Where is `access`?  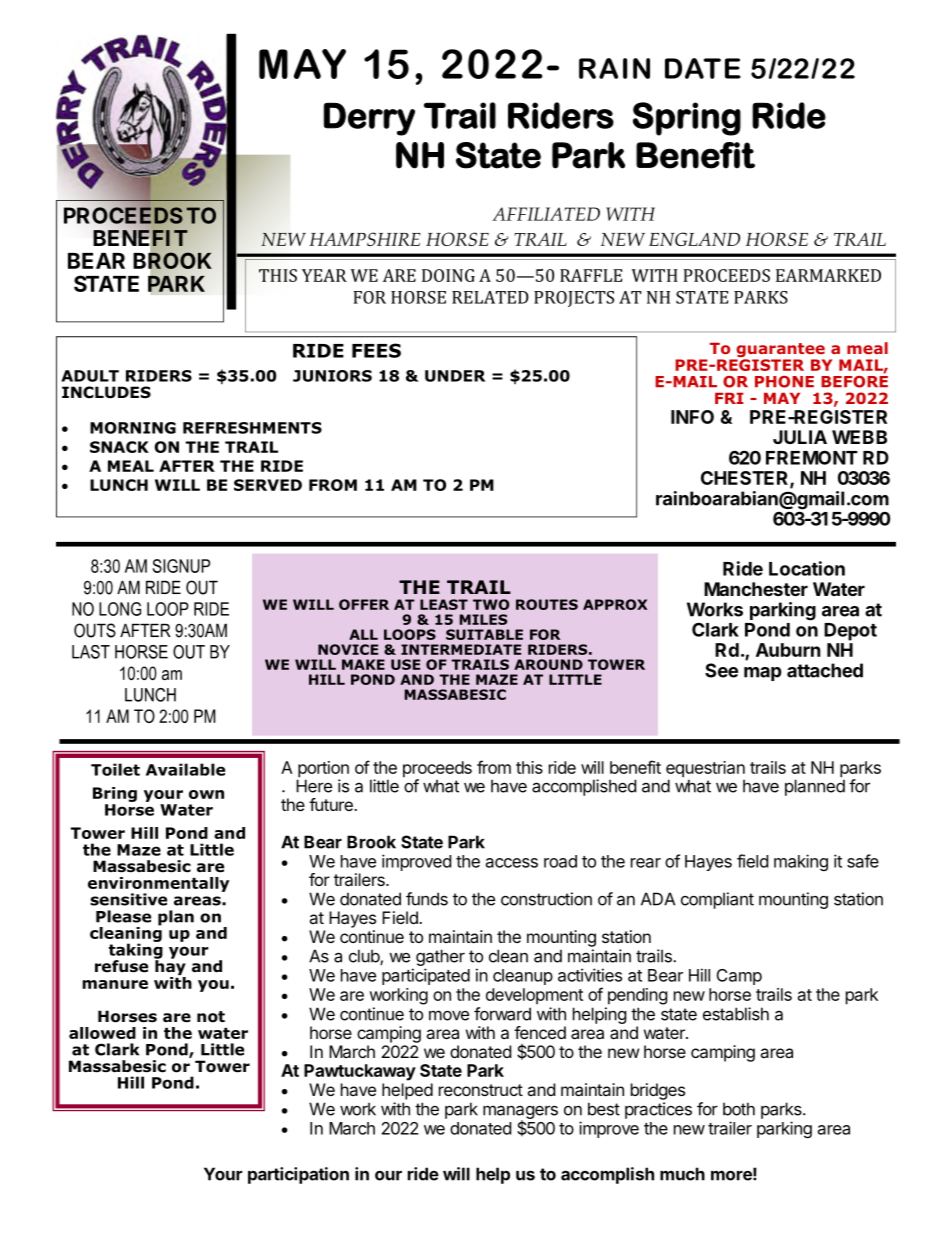 access is located at coordinates (512, 863).
